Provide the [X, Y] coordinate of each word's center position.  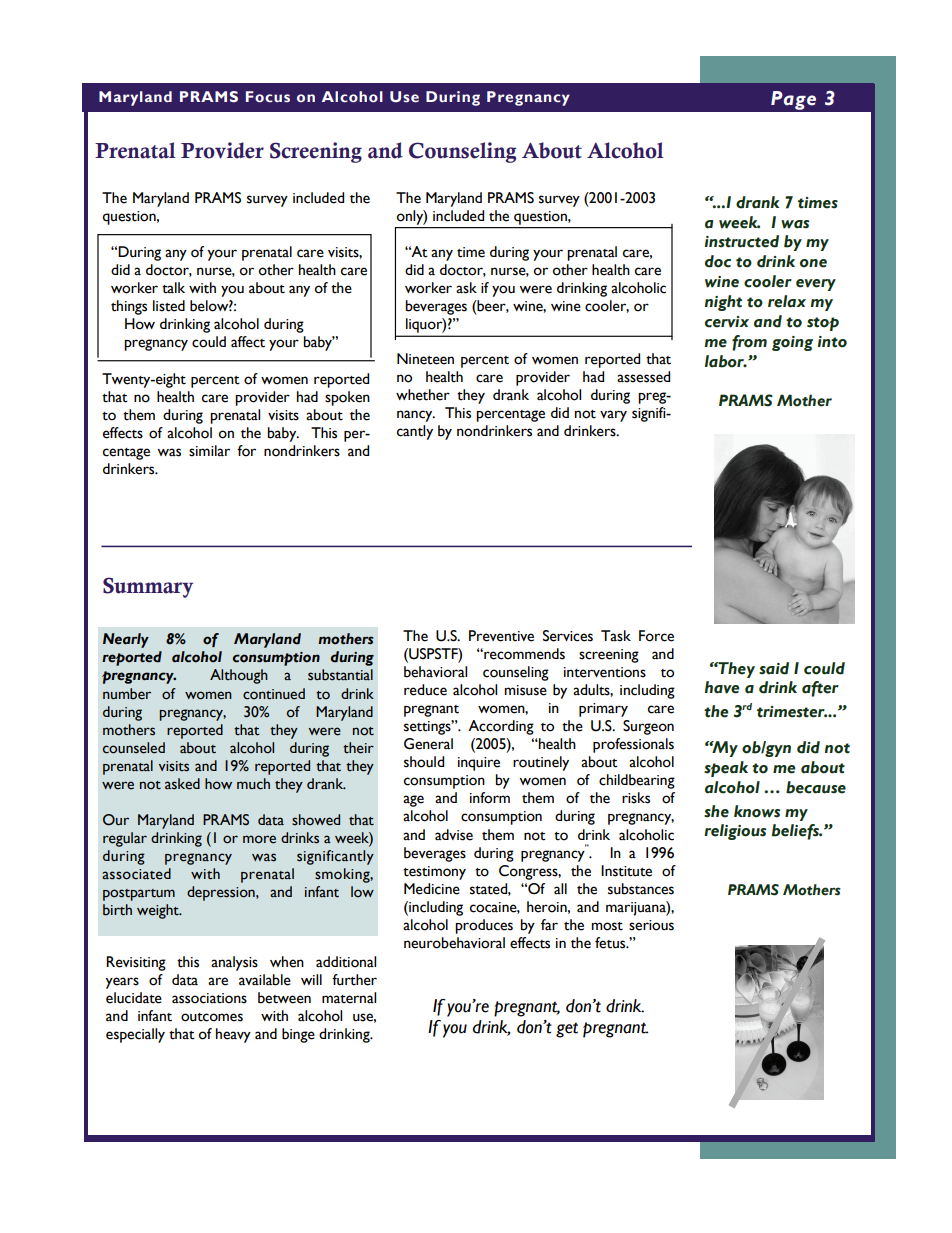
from [749, 343]
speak [726, 769]
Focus [268, 97]
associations [209, 998]
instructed [741, 241]
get [567, 1030]
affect [248, 342]
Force [656, 636]
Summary [148, 587]
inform [490, 798]
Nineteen [425, 359]
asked [182, 784]
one [813, 263]
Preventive [501, 636]
